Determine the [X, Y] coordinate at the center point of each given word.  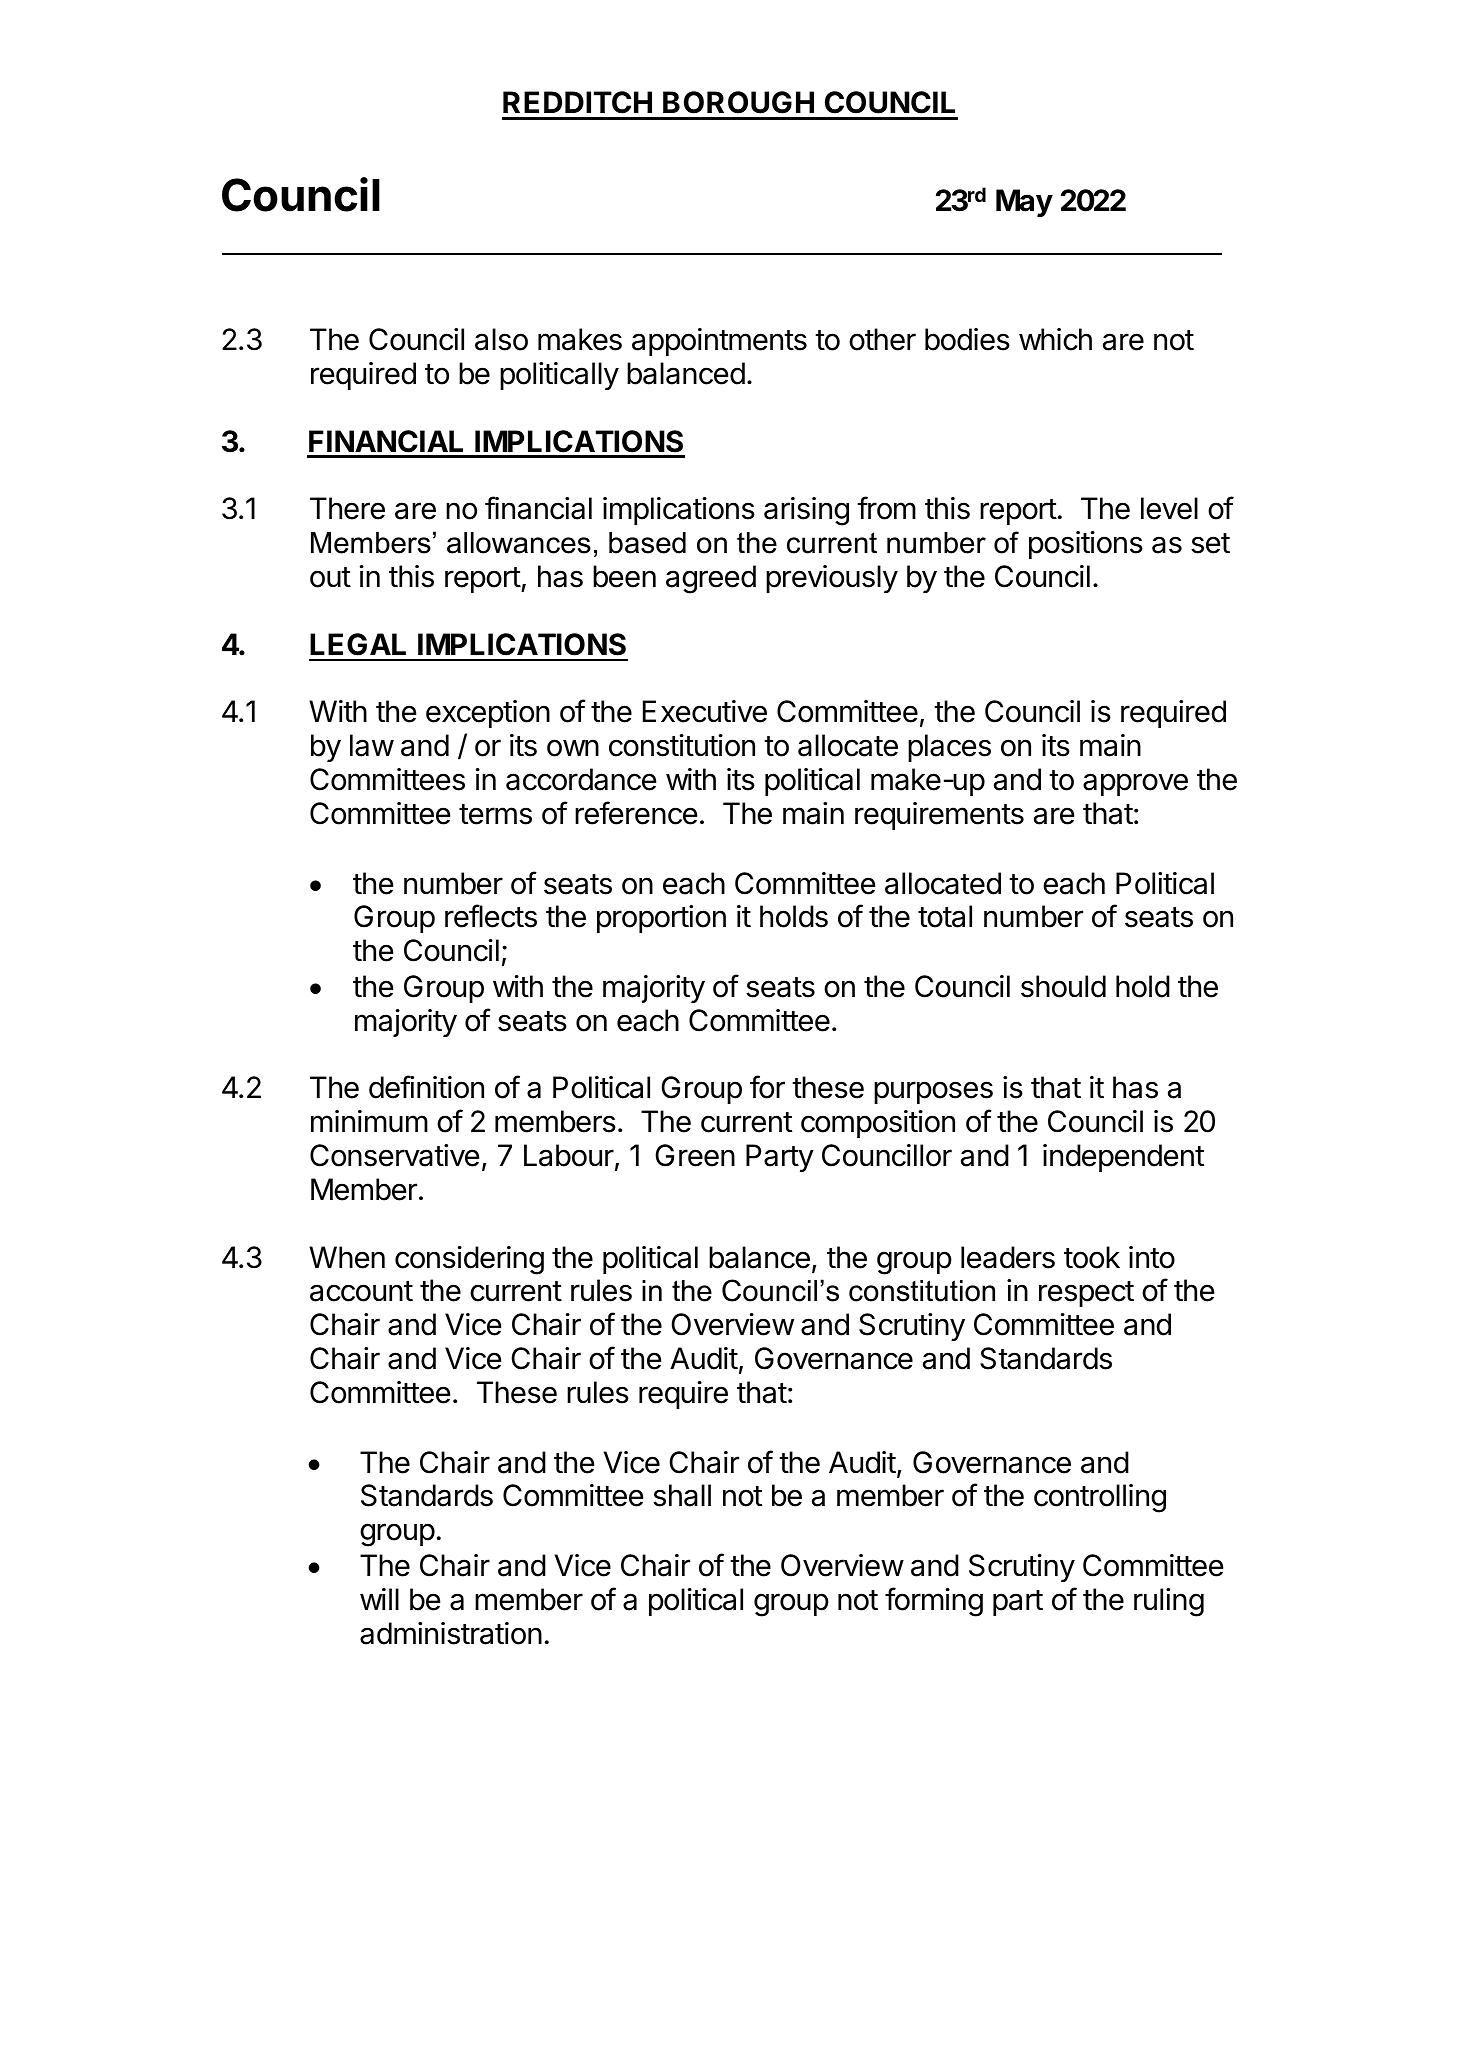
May [1024, 203]
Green [695, 1155]
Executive [705, 711]
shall [682, 1495]
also [501, 339]
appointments [719, 342]
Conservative [394, 1155]
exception [488, 714]
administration [451, 1633]
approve [1135, 784]
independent [1123, 1158]
